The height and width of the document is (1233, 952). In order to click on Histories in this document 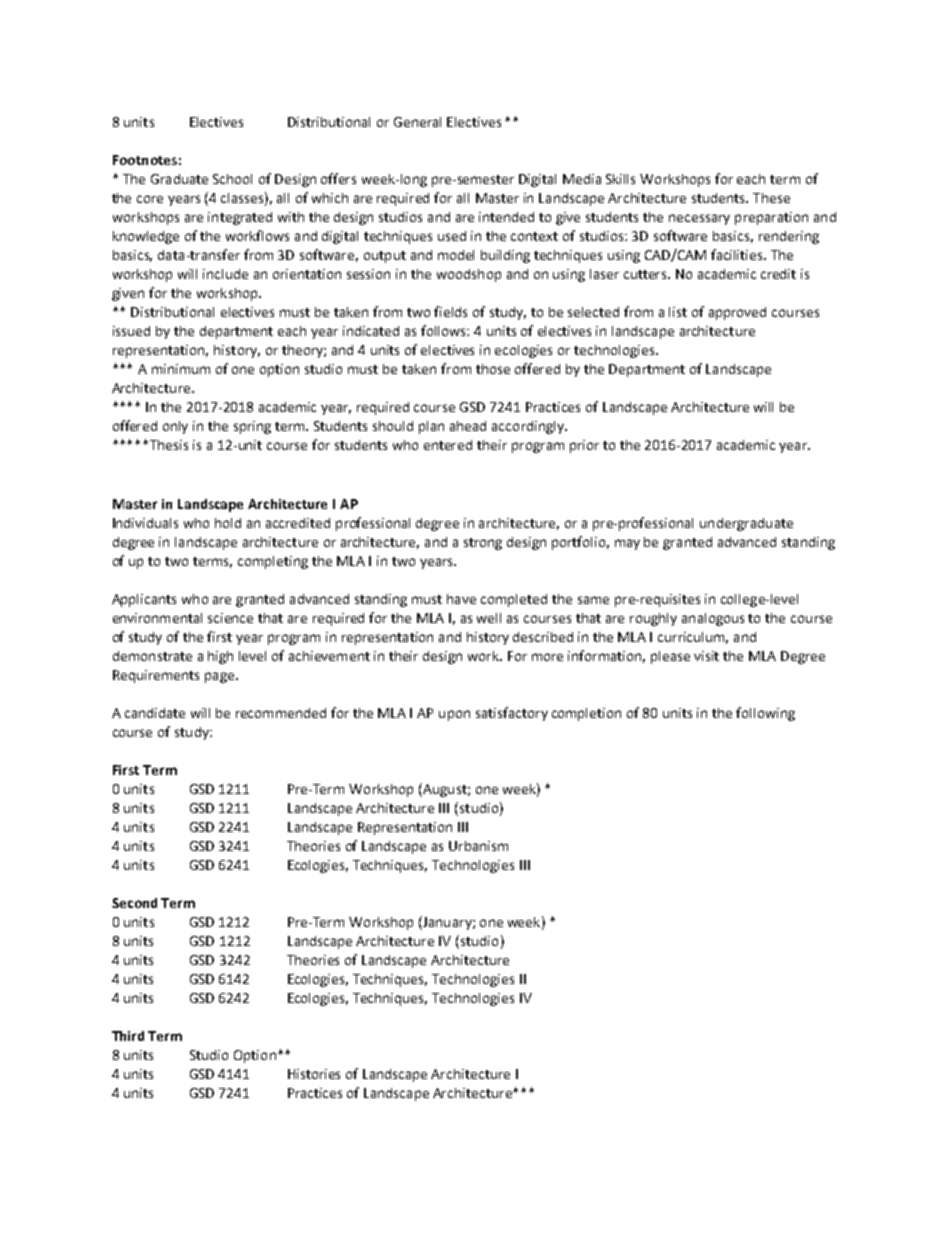, I will do `click(314, 1074)`.
